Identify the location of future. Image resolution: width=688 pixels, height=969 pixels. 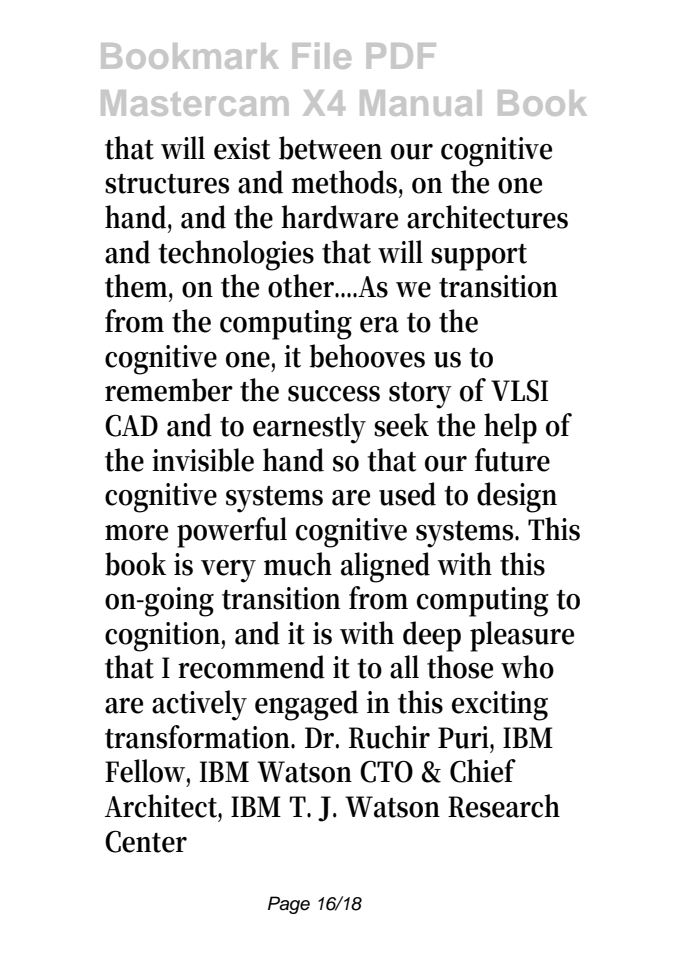
(512, 460).
